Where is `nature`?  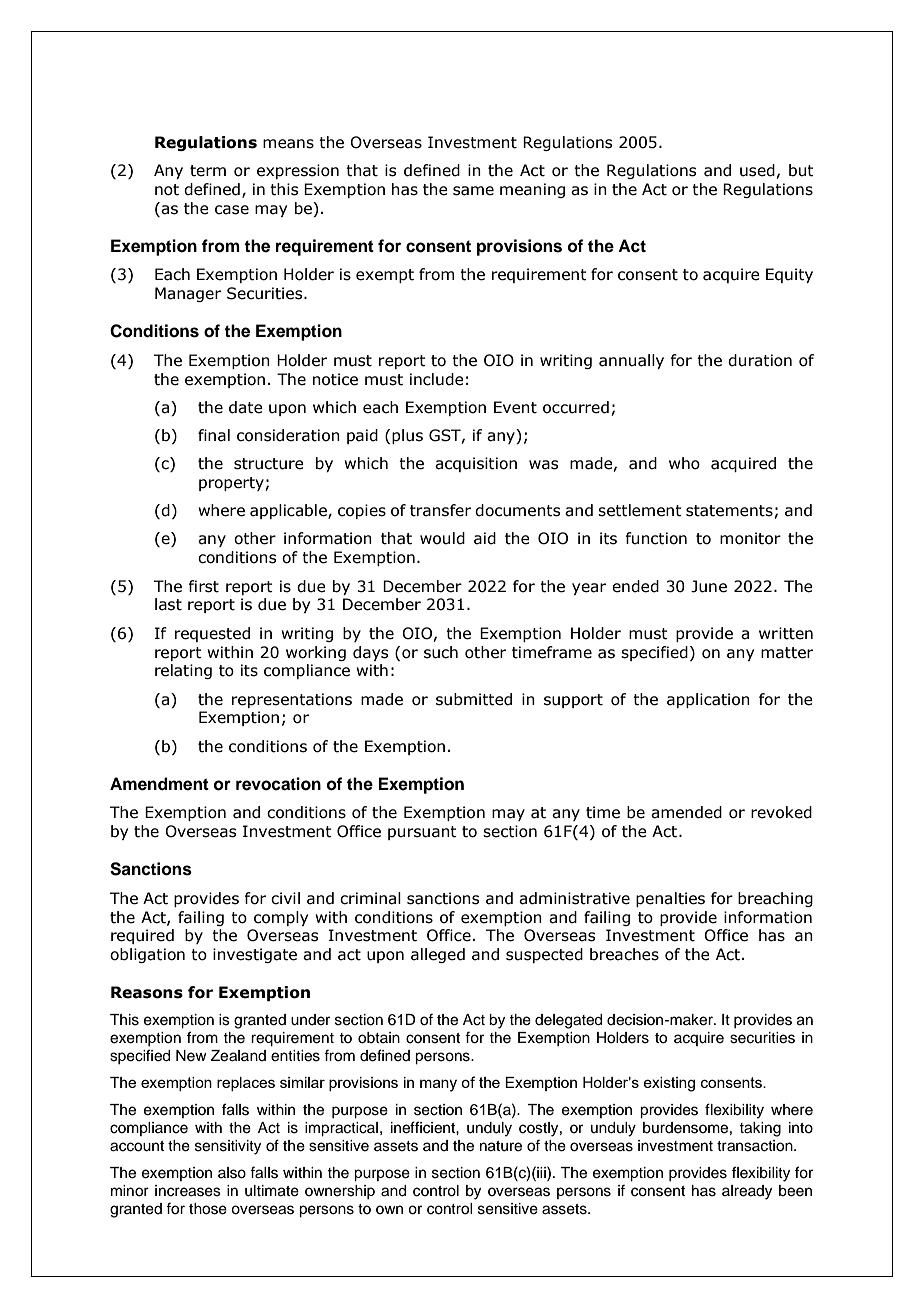
nature is located at coordinates (501, 1146).
